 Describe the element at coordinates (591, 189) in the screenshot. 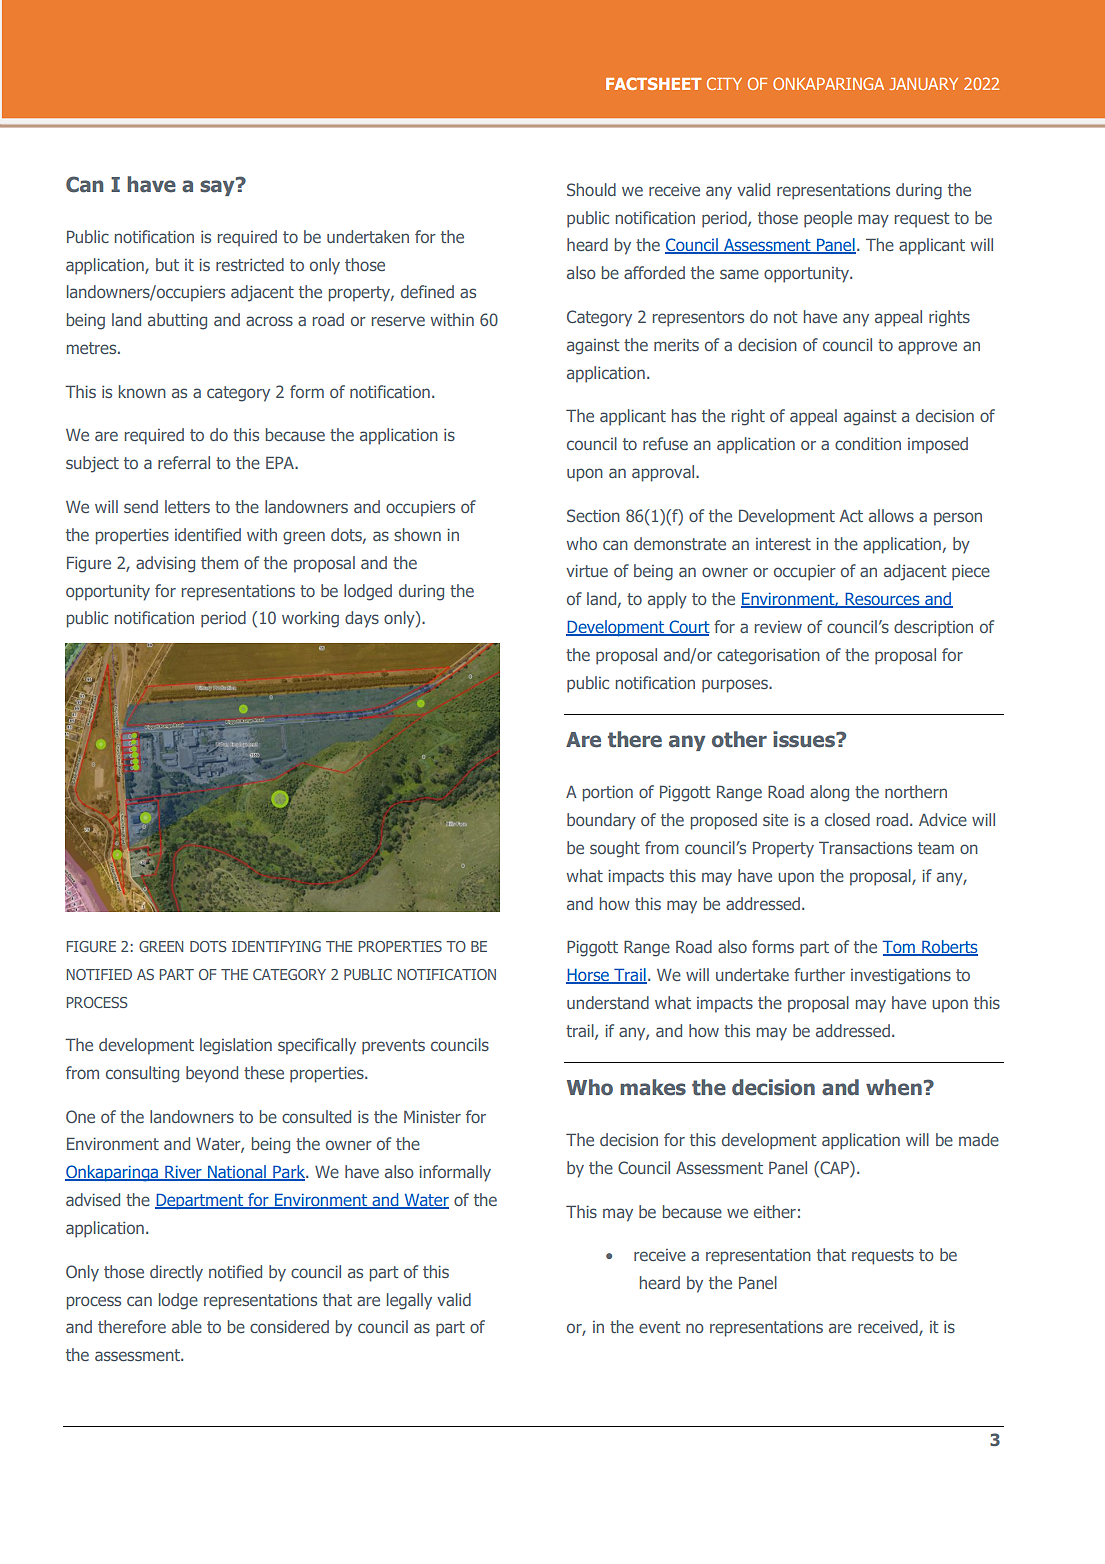

I see `Should` at that location.
